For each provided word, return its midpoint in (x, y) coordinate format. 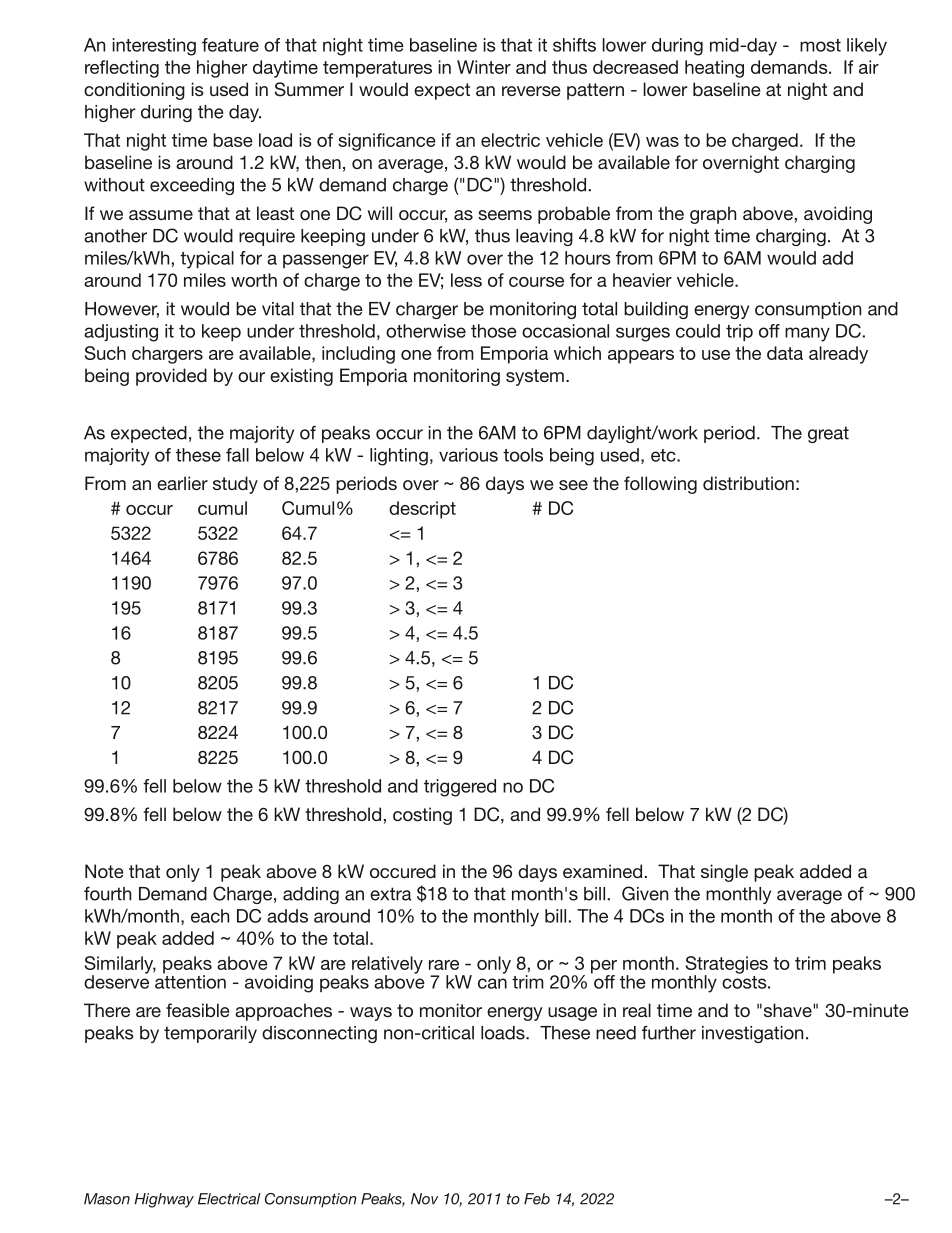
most (820, 45)
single (724, 873)
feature (230, 45)
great (828, 434)
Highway (164, 1200)
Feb (537, 1199)
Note (104, 871)
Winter (484, 67)
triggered (460, 788)
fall (237, 455)
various (468, 455)
